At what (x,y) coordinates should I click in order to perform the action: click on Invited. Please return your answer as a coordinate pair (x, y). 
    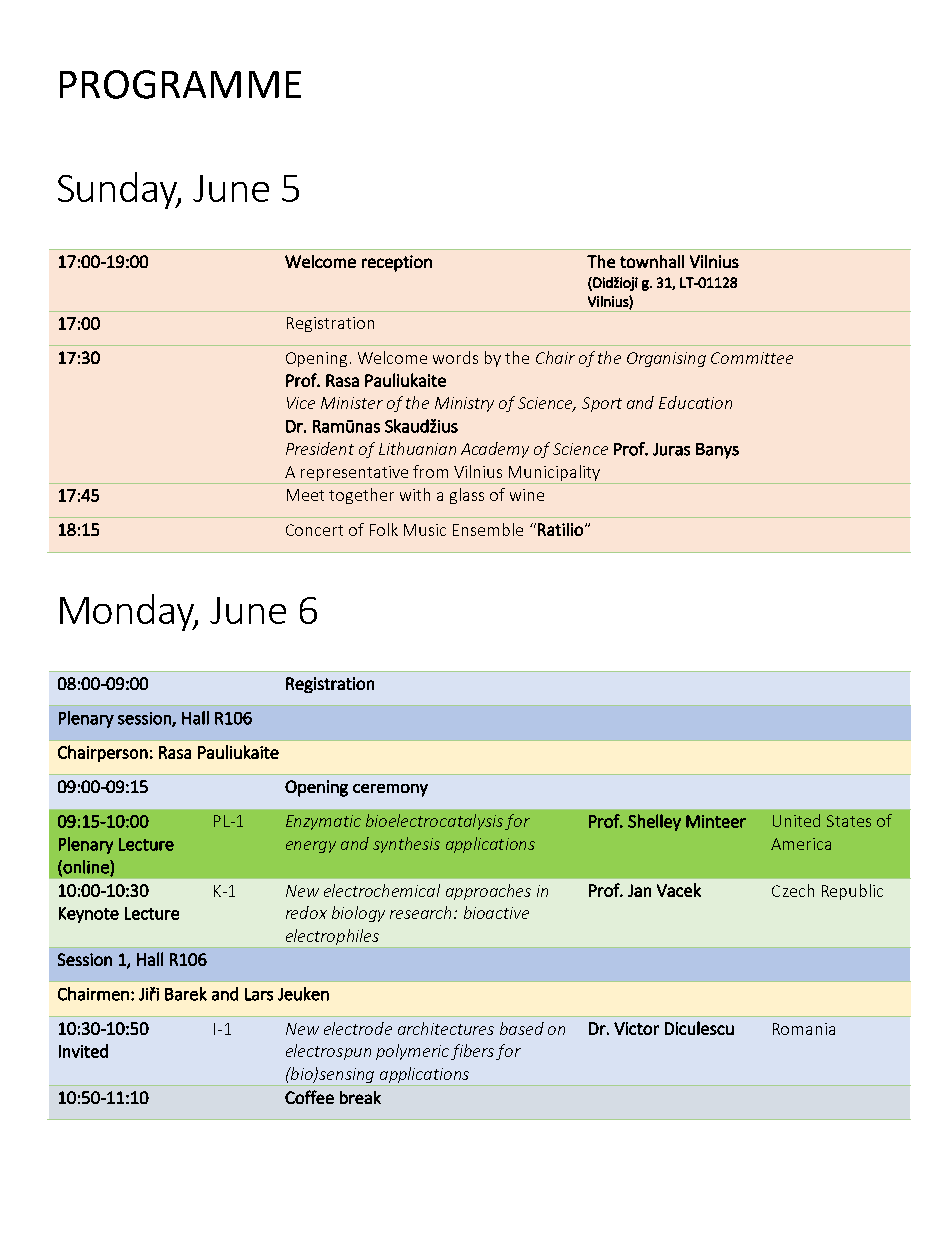
    Looking at the image, I should click on (83, 1051).
